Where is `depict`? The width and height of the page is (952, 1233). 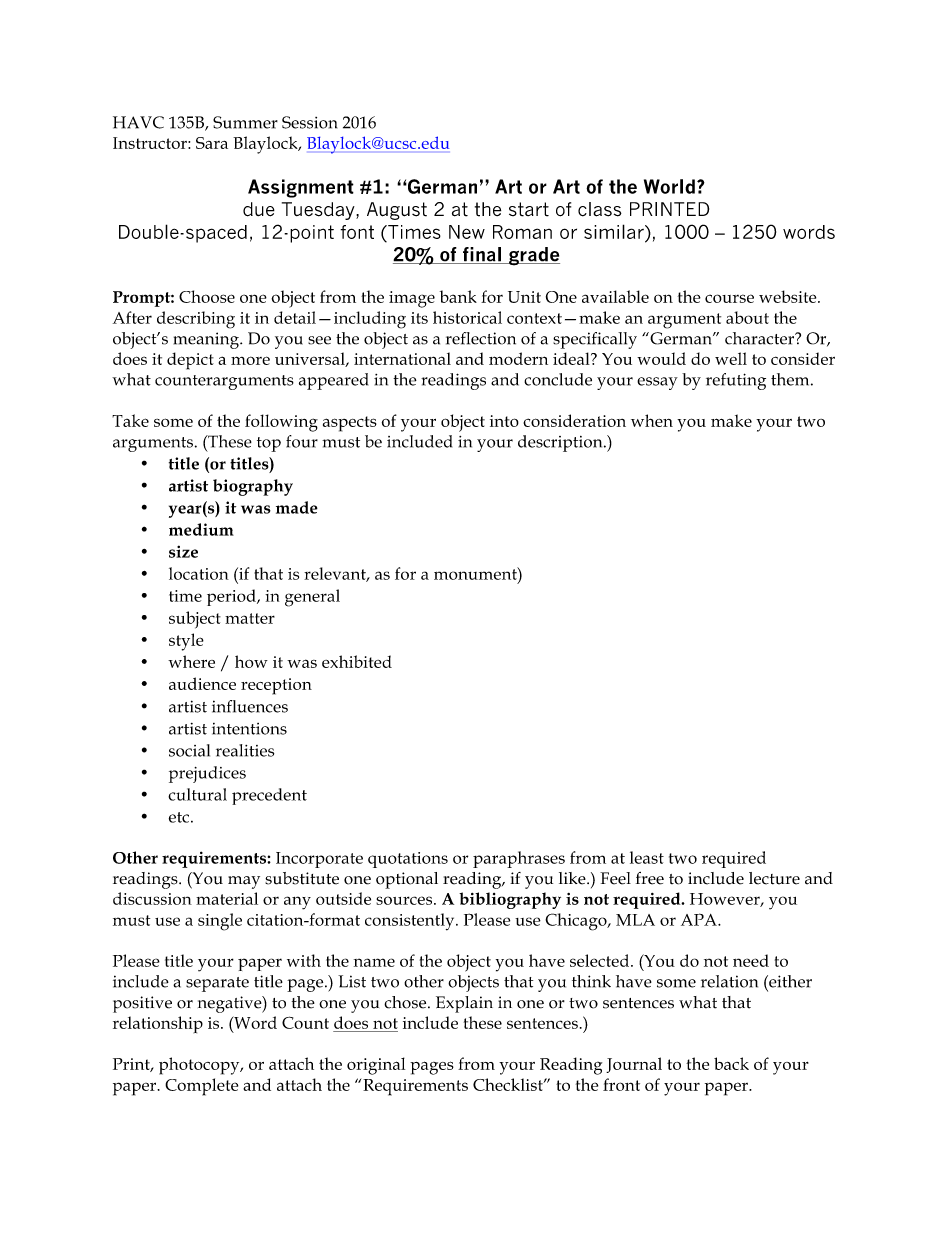
depict is located at coordinates (190, 361).
